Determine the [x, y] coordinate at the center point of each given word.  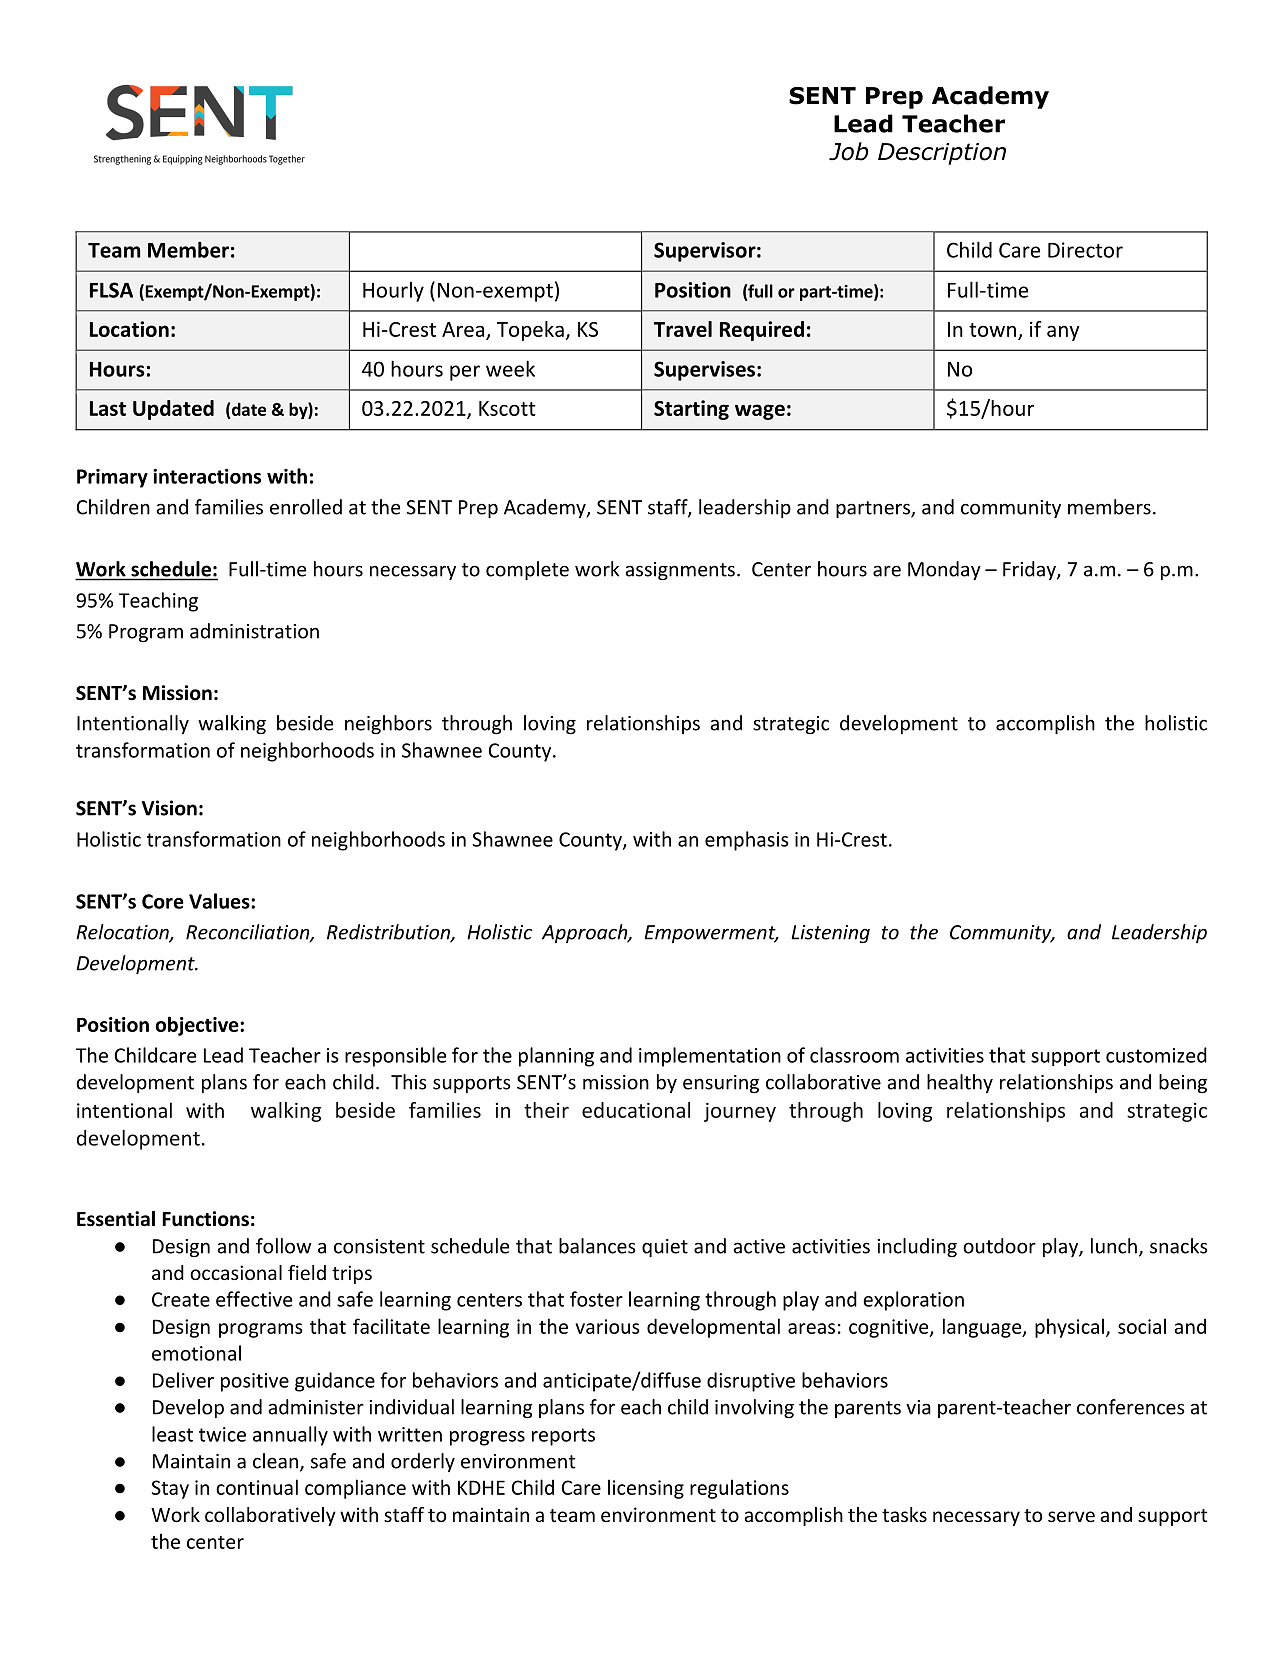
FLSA [111, 290]
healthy [960, 1083]
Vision [169, 808]
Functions [205, 1219]
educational [636, 1110]
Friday [1030, 570]
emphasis [747, 841]
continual [257, 1487]
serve [1071, 1516]
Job [848, 151]
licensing [646, 1489]
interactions [207, 476]
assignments [680, 571]
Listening [830, 934]
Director [1085, 250]
